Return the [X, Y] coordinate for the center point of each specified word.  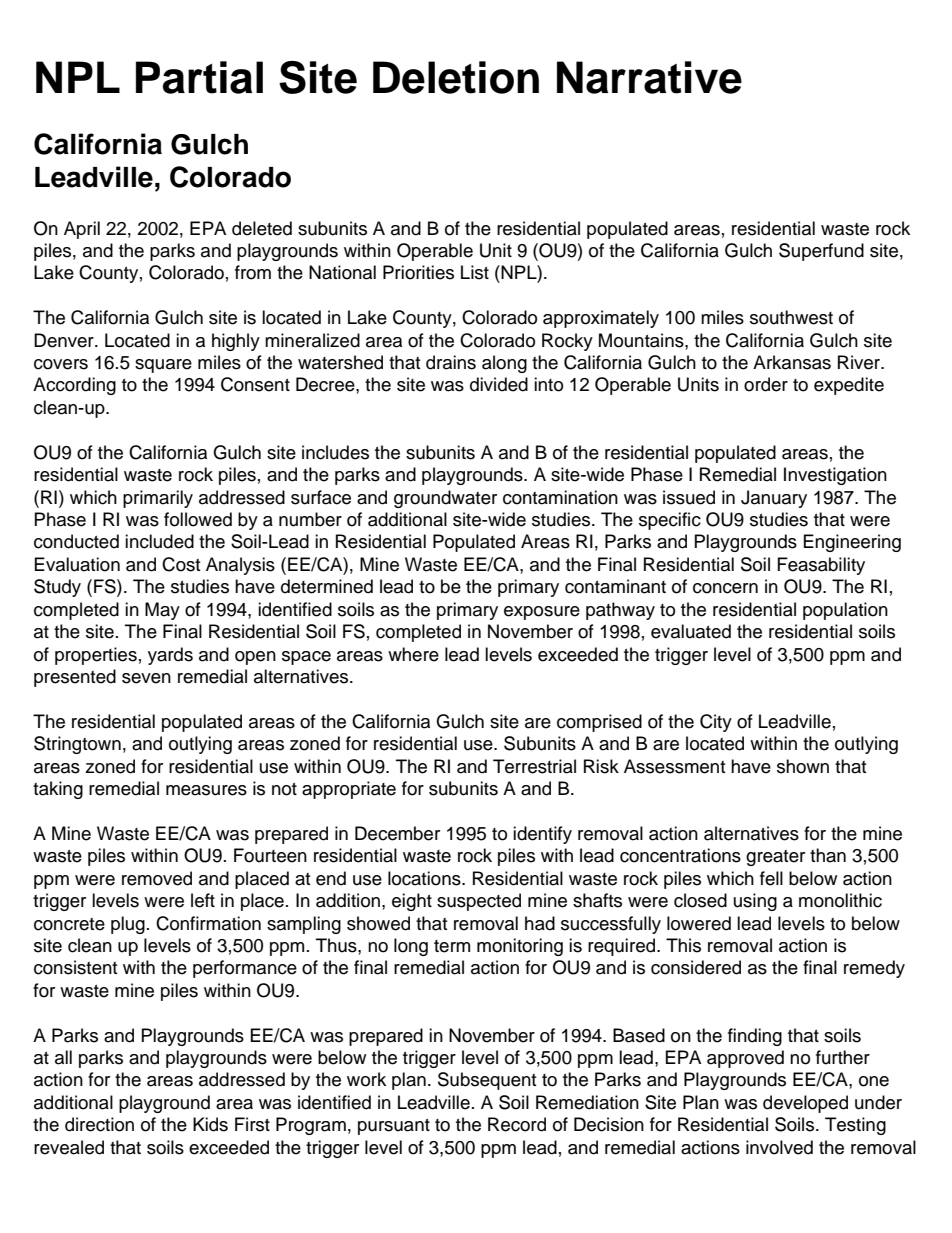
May [162, 611]
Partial [199, 77]
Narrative [649, 77]
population [845, 611]
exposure [542, 613]
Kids [210, 1124]
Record [517, 1124]
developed [805, 1104]
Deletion [456, 77]
